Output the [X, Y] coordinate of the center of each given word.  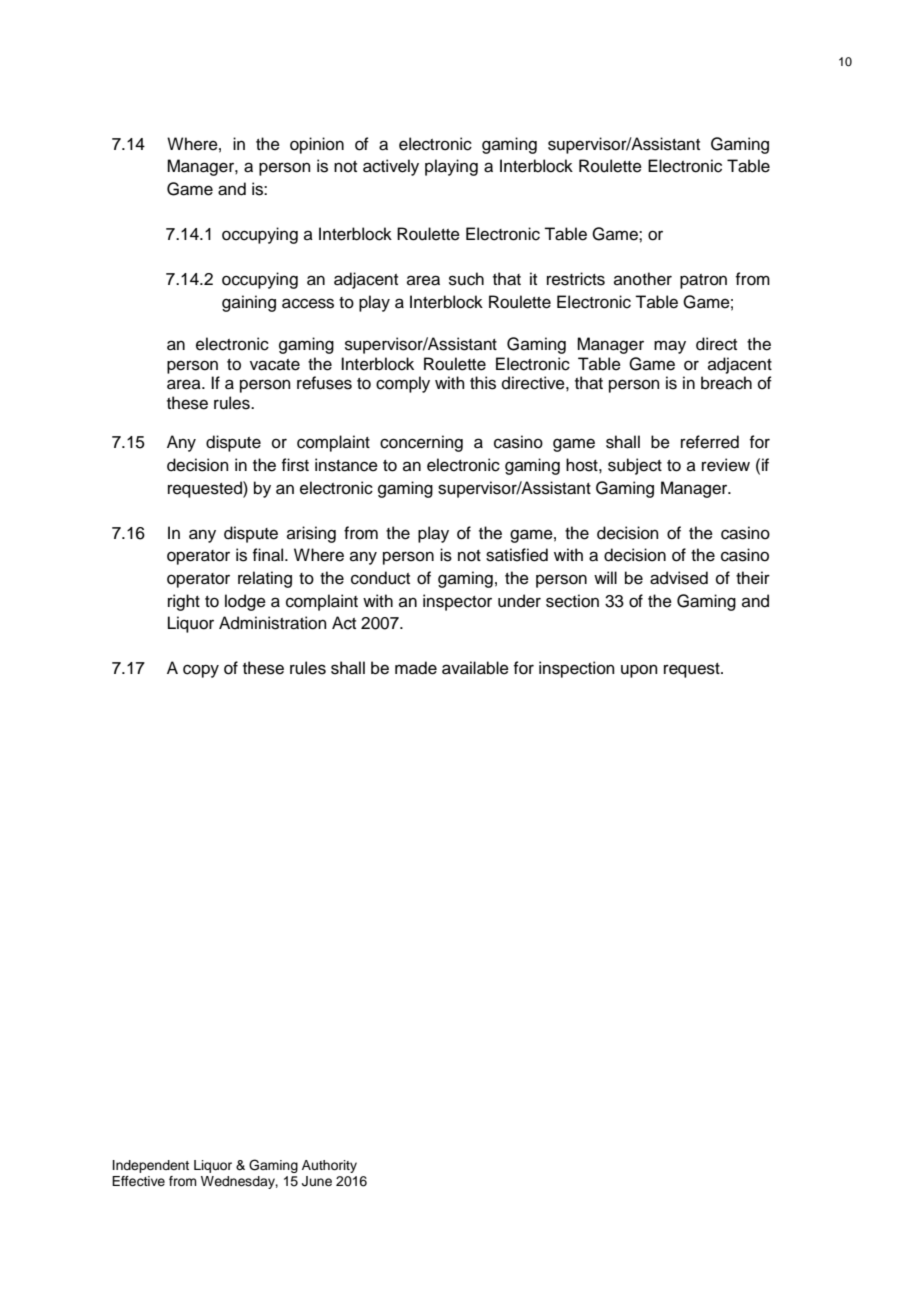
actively [391, 167]
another [643, 279]
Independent [151, 1166]
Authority [329, 1166]
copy [201, 671]
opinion [317, 145]
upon [639, 671]
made [416, 668]
